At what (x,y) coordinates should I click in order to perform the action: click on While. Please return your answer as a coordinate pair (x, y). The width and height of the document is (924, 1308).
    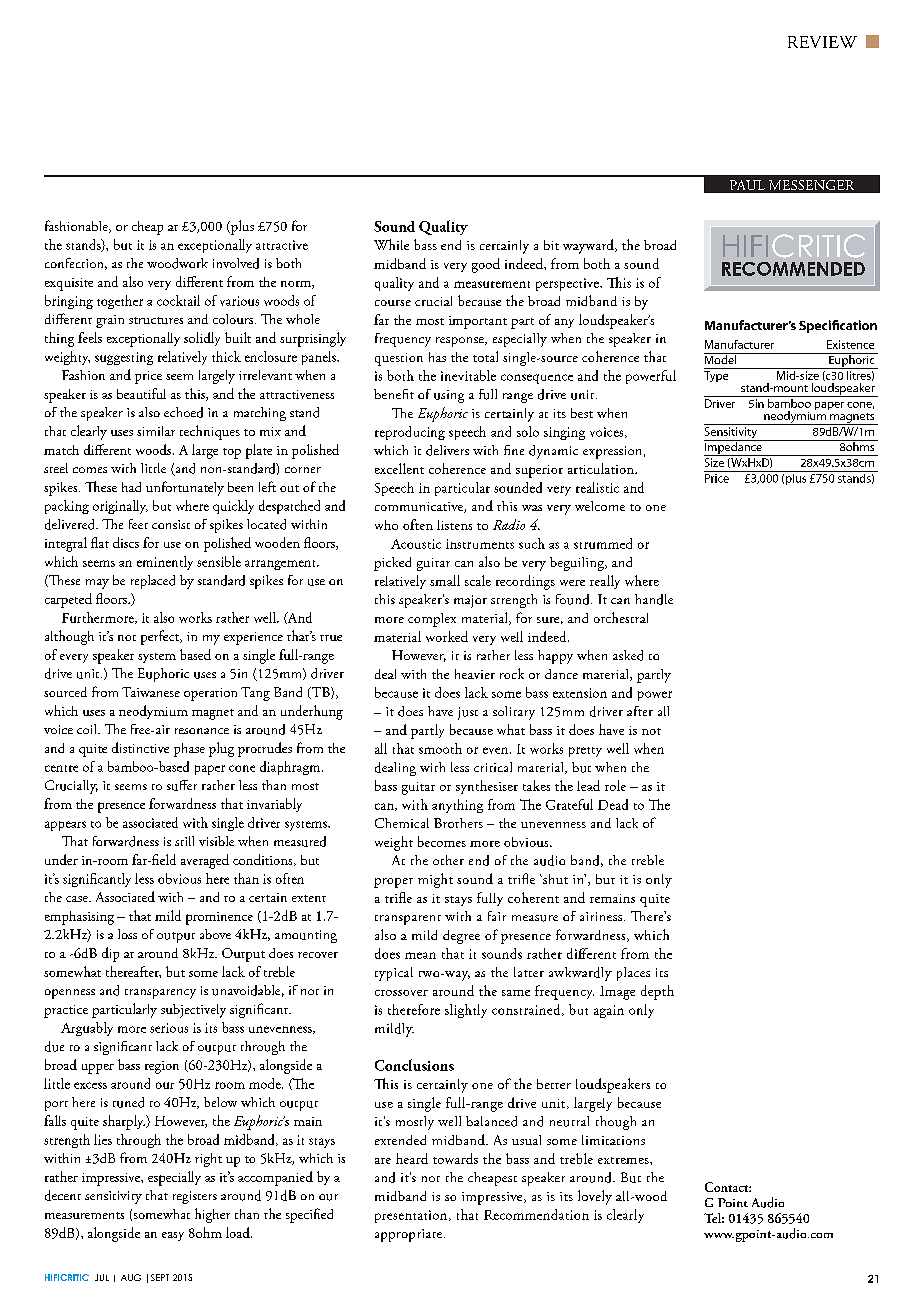
    Looking at the image, I should click on (391, 244).
